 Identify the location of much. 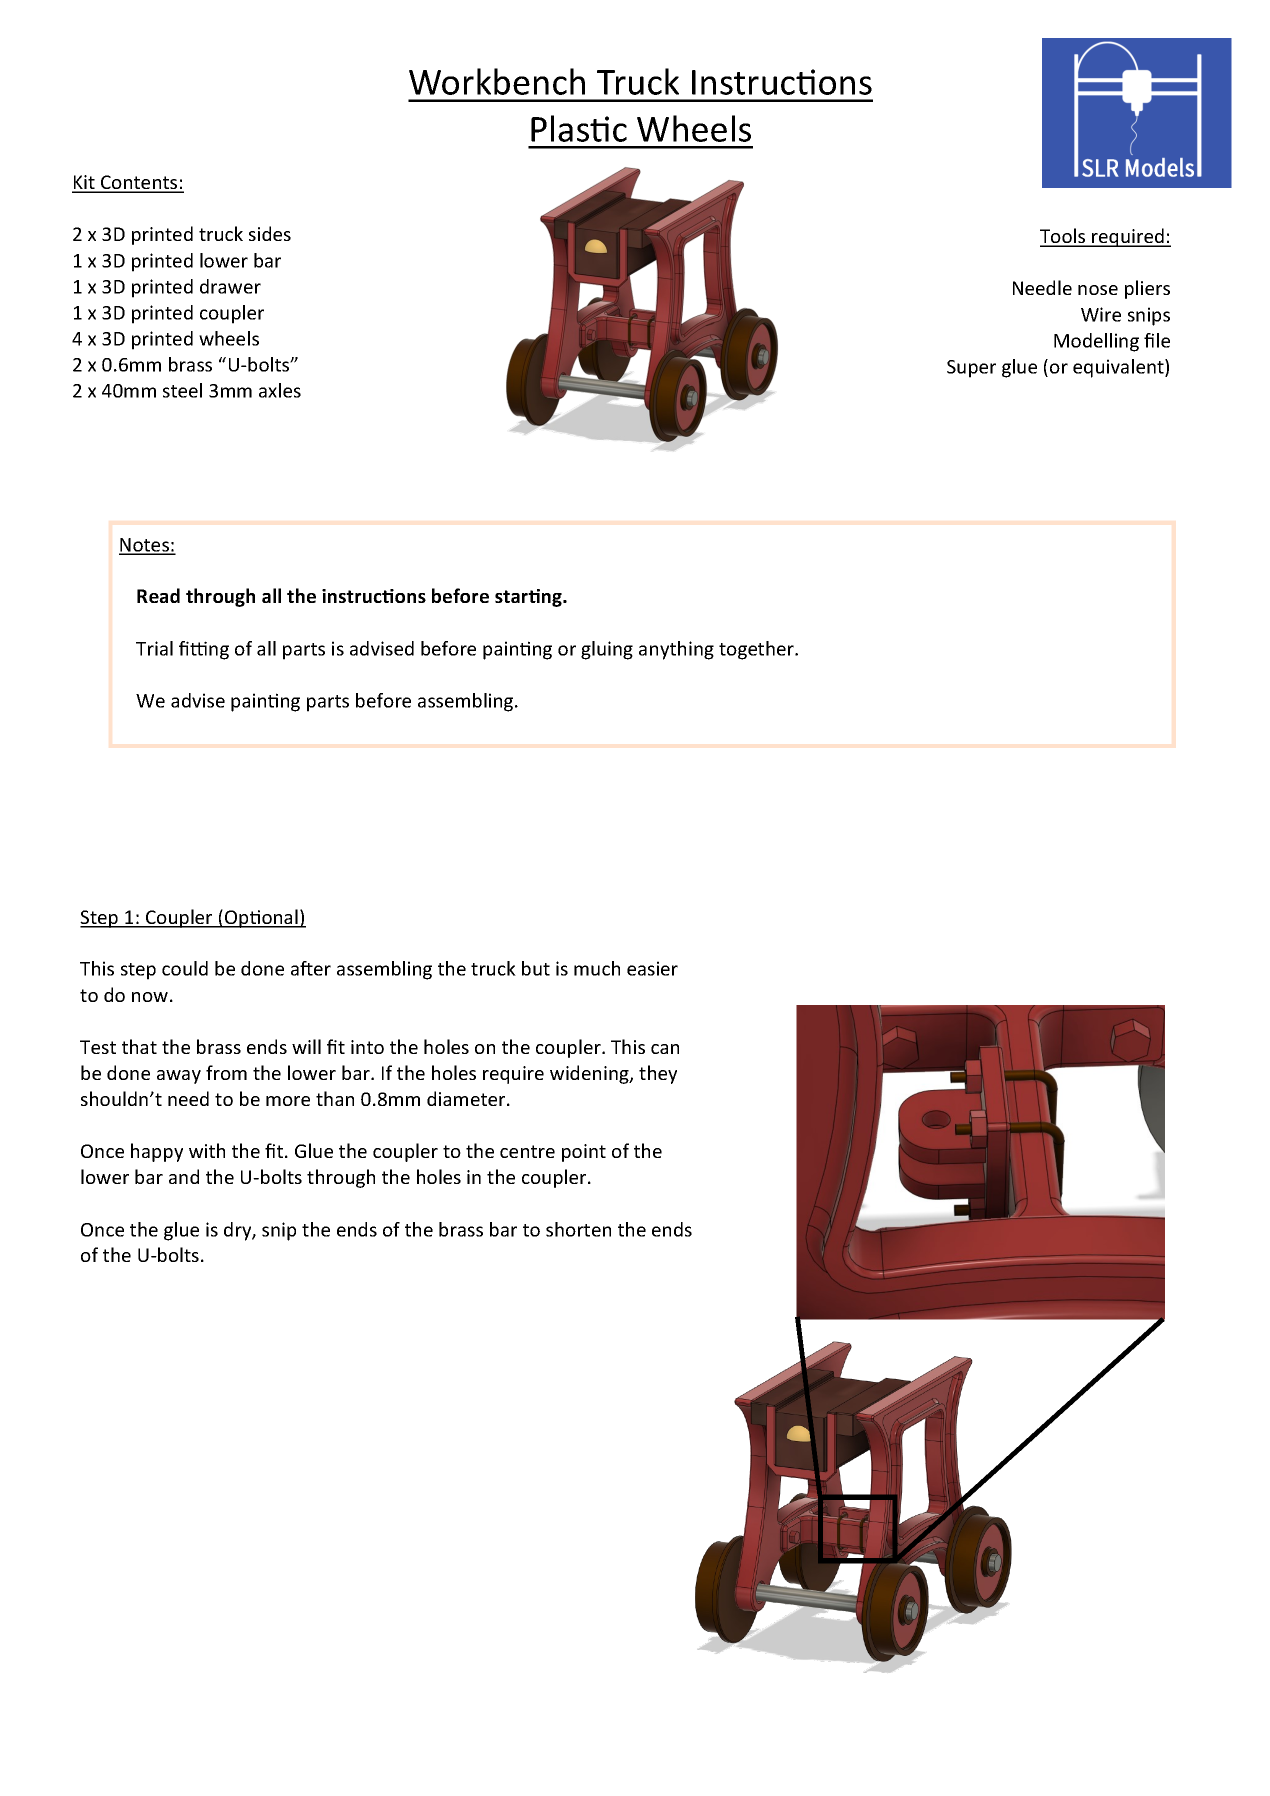
(597, 968).
